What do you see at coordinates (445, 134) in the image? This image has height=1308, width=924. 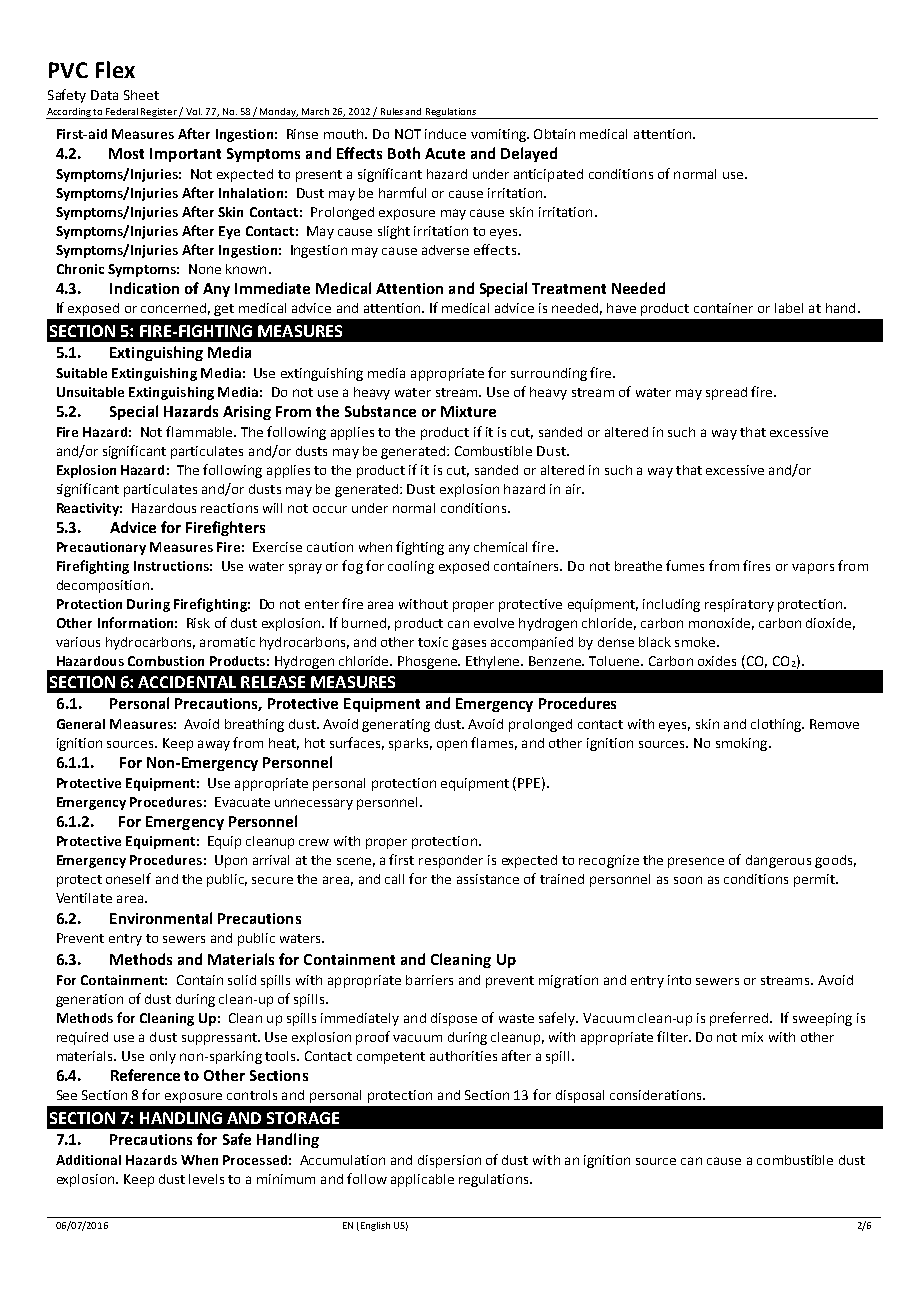 I see `induce` at bounding box center [445, 134].
